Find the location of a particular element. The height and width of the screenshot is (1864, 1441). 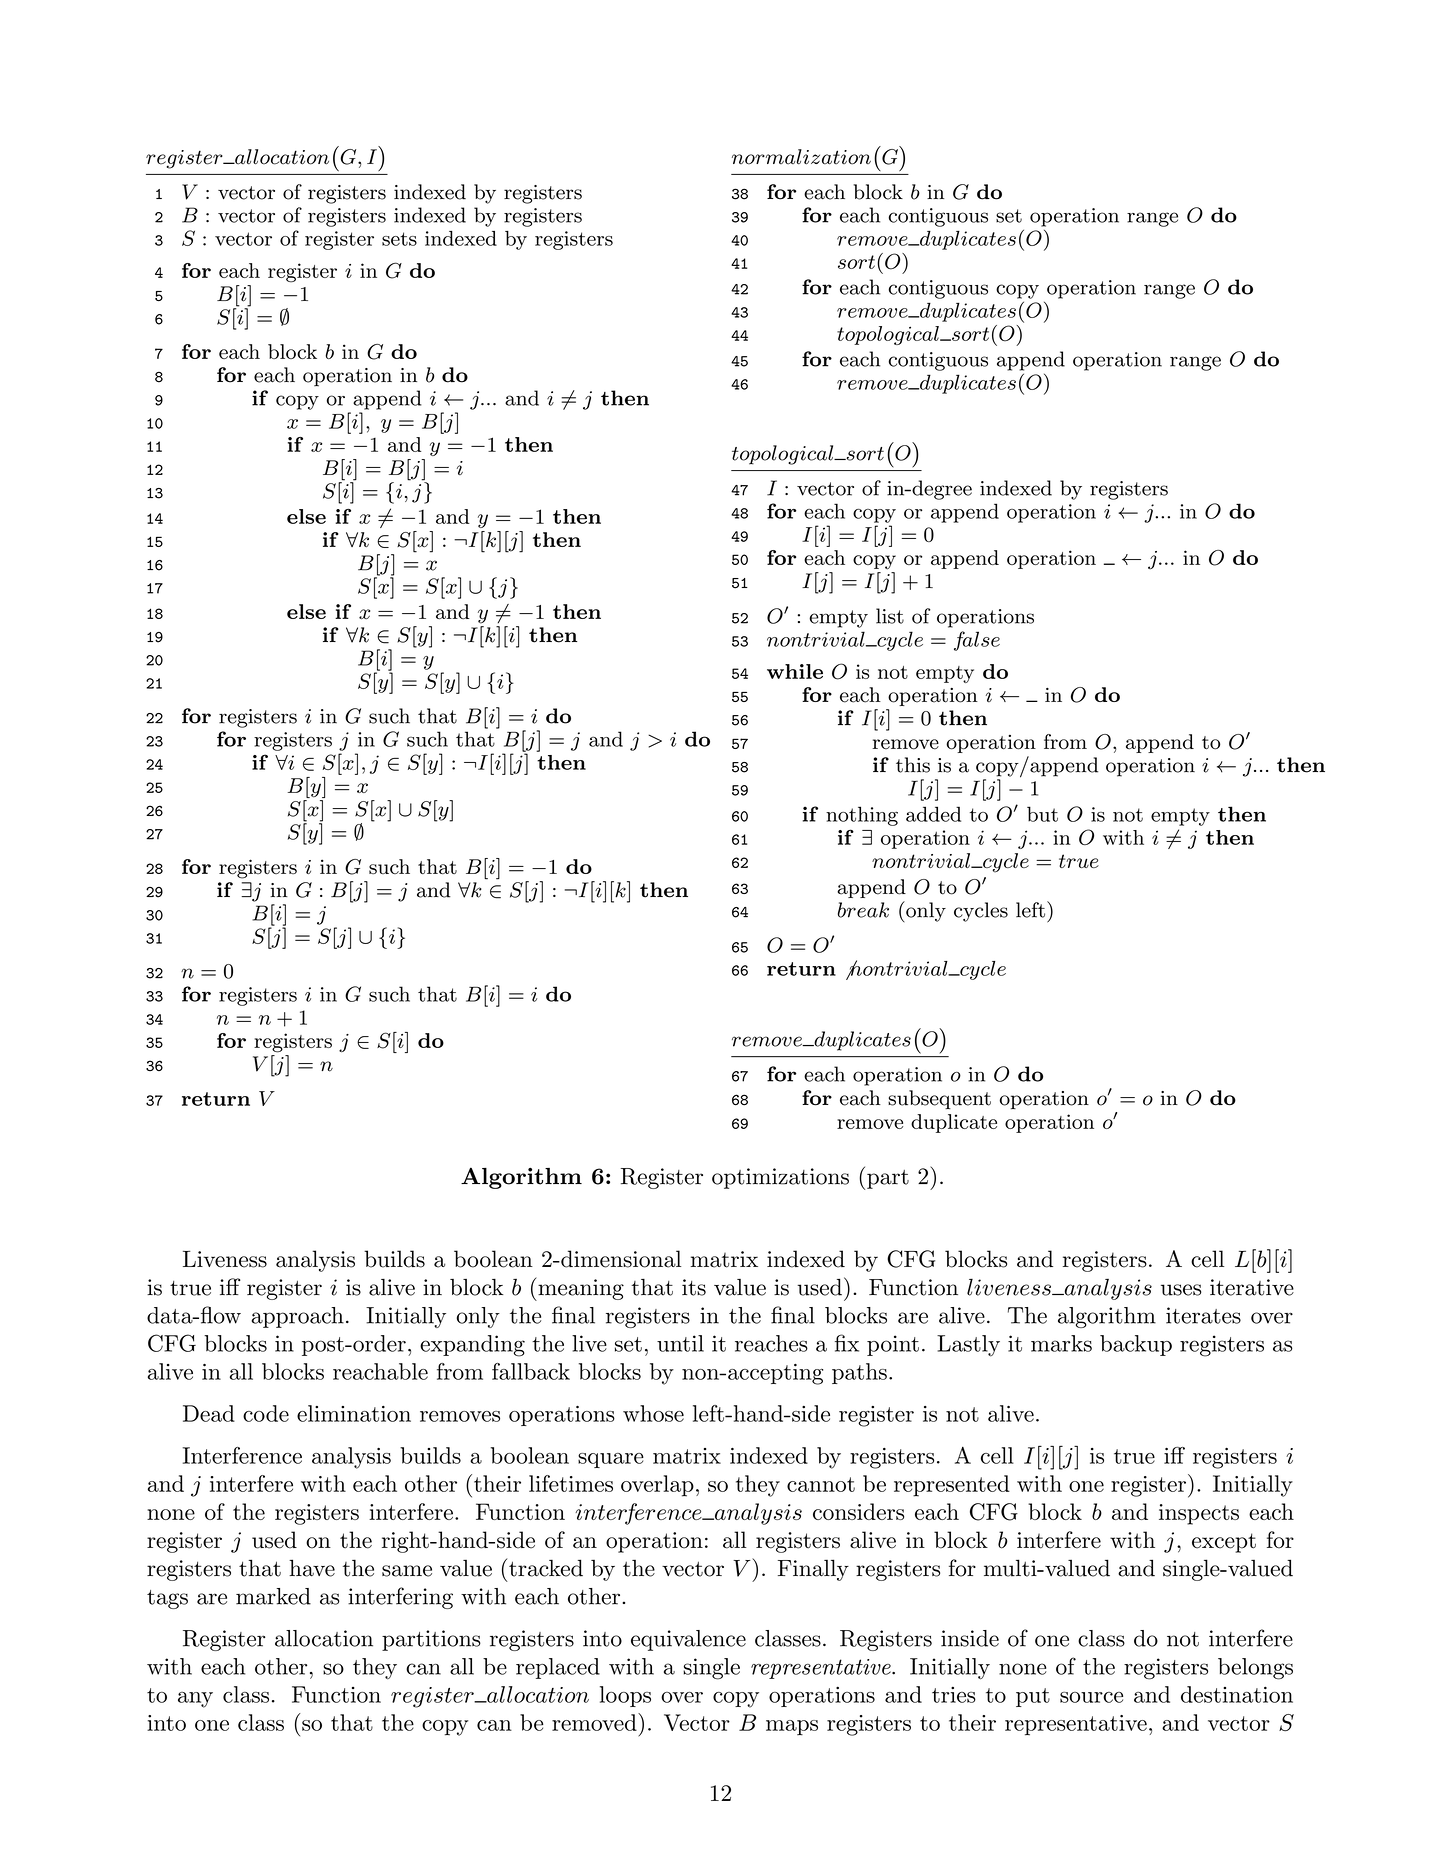

any is located at coordinates (195, 1700).
